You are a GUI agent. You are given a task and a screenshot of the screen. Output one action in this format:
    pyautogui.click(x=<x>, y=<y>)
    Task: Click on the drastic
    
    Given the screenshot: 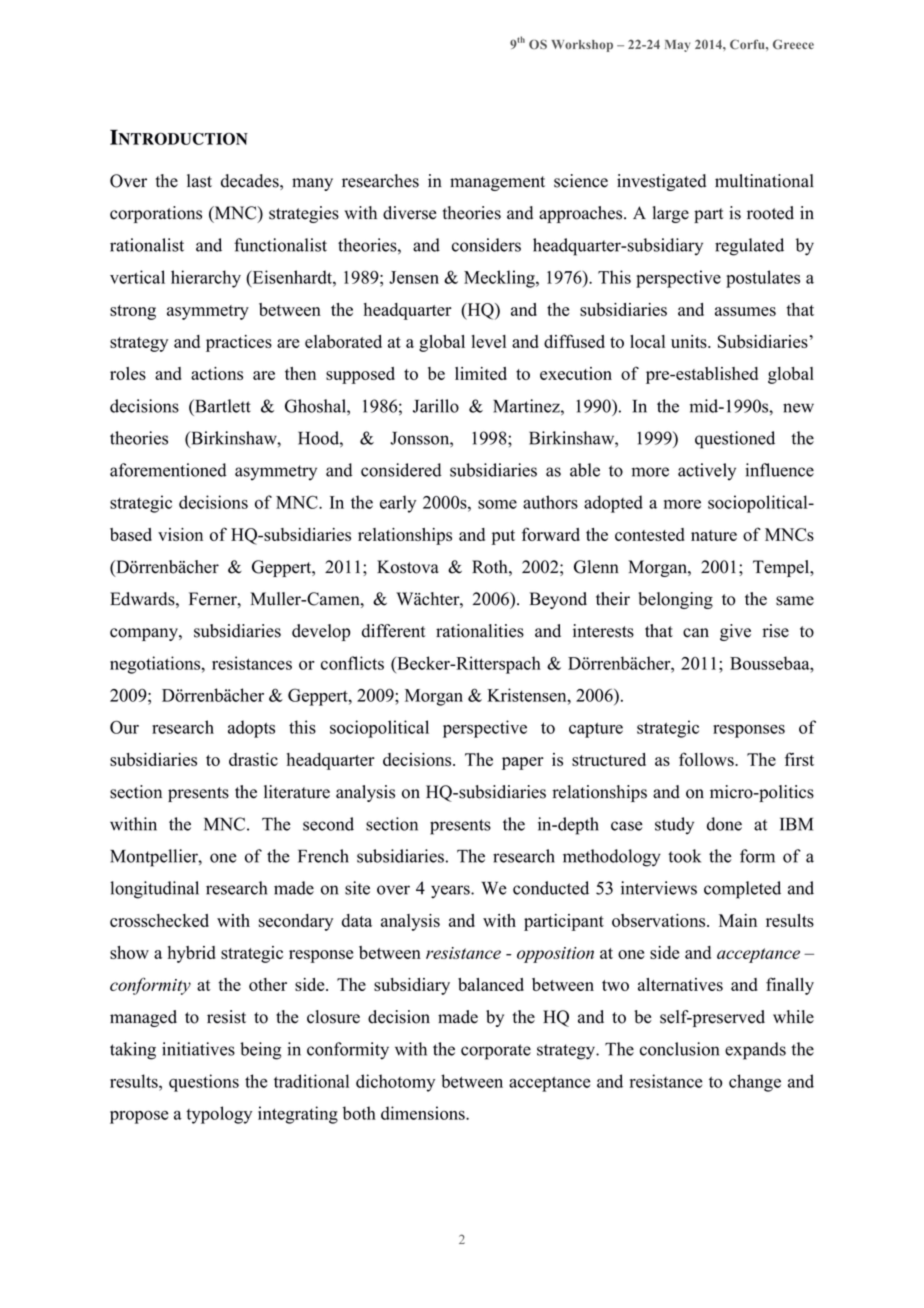 What is the action you would take?
    pyautogui.click(x=253, y=759)
